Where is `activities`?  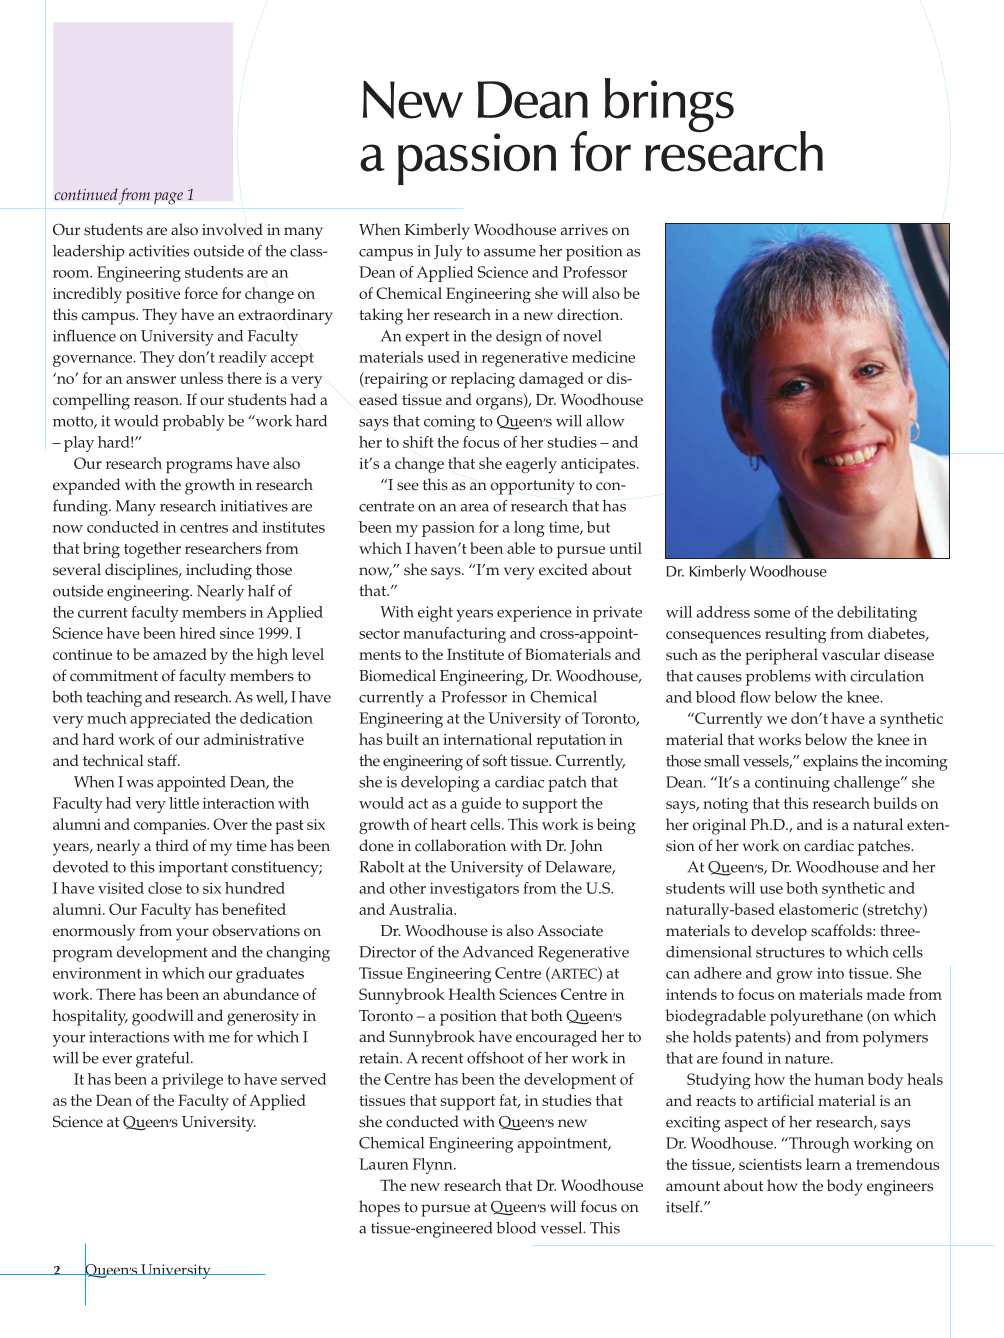
activities is located at coordinates (159, 251).
